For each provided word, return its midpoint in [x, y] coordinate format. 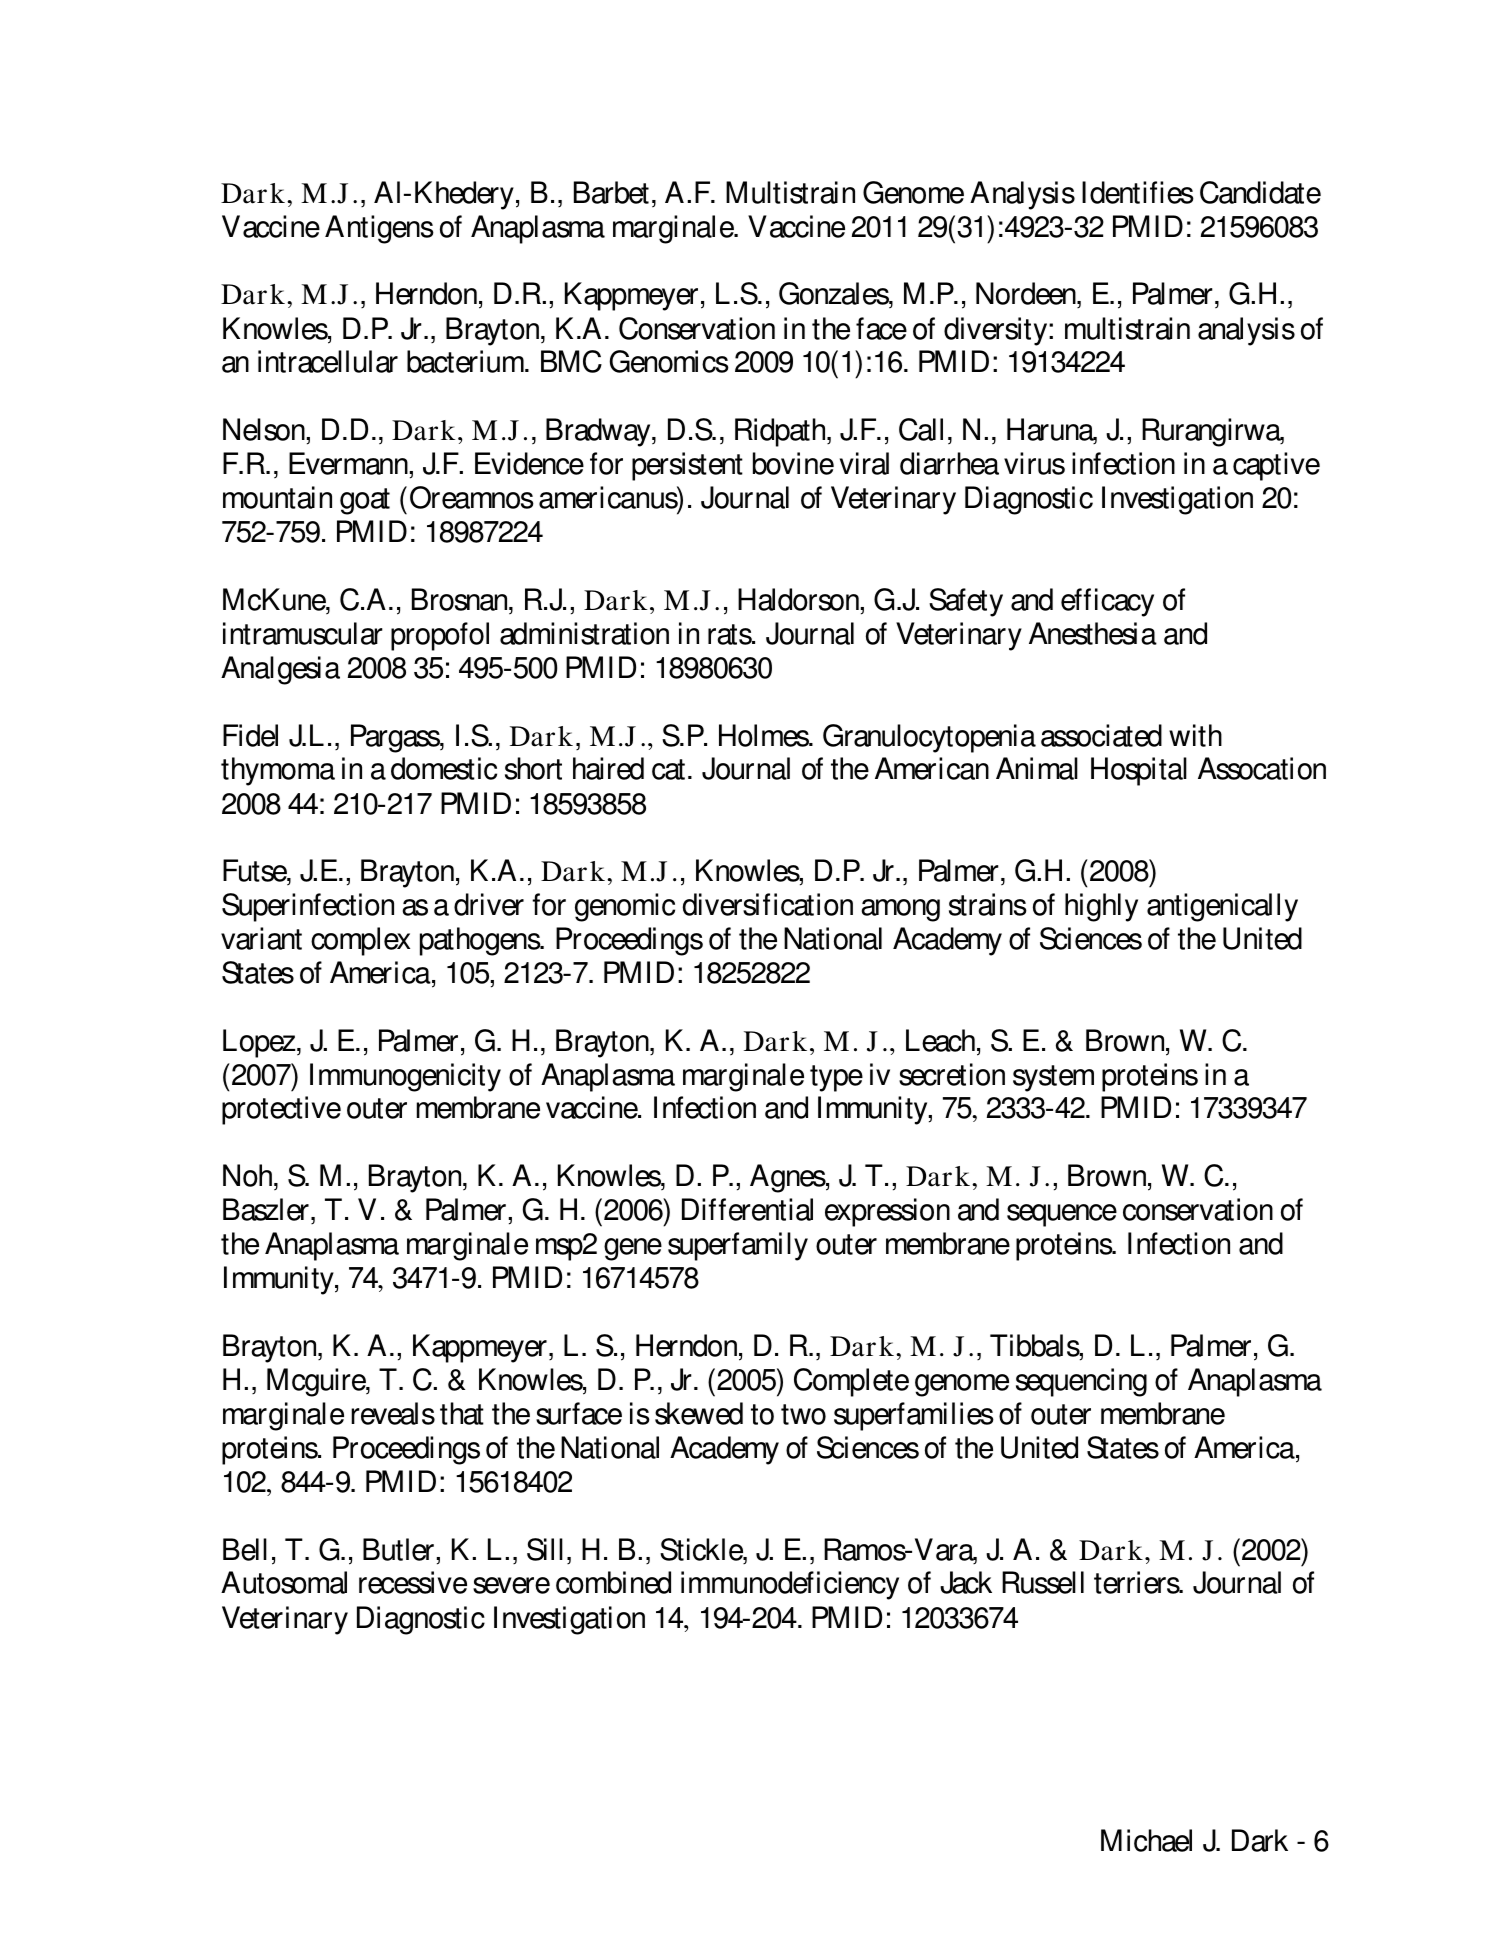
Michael [1146, 1840]
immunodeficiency [790, 1585]
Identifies [1138, 192]
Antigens [379, 229]
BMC [571, 361]
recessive [413, 1582]
